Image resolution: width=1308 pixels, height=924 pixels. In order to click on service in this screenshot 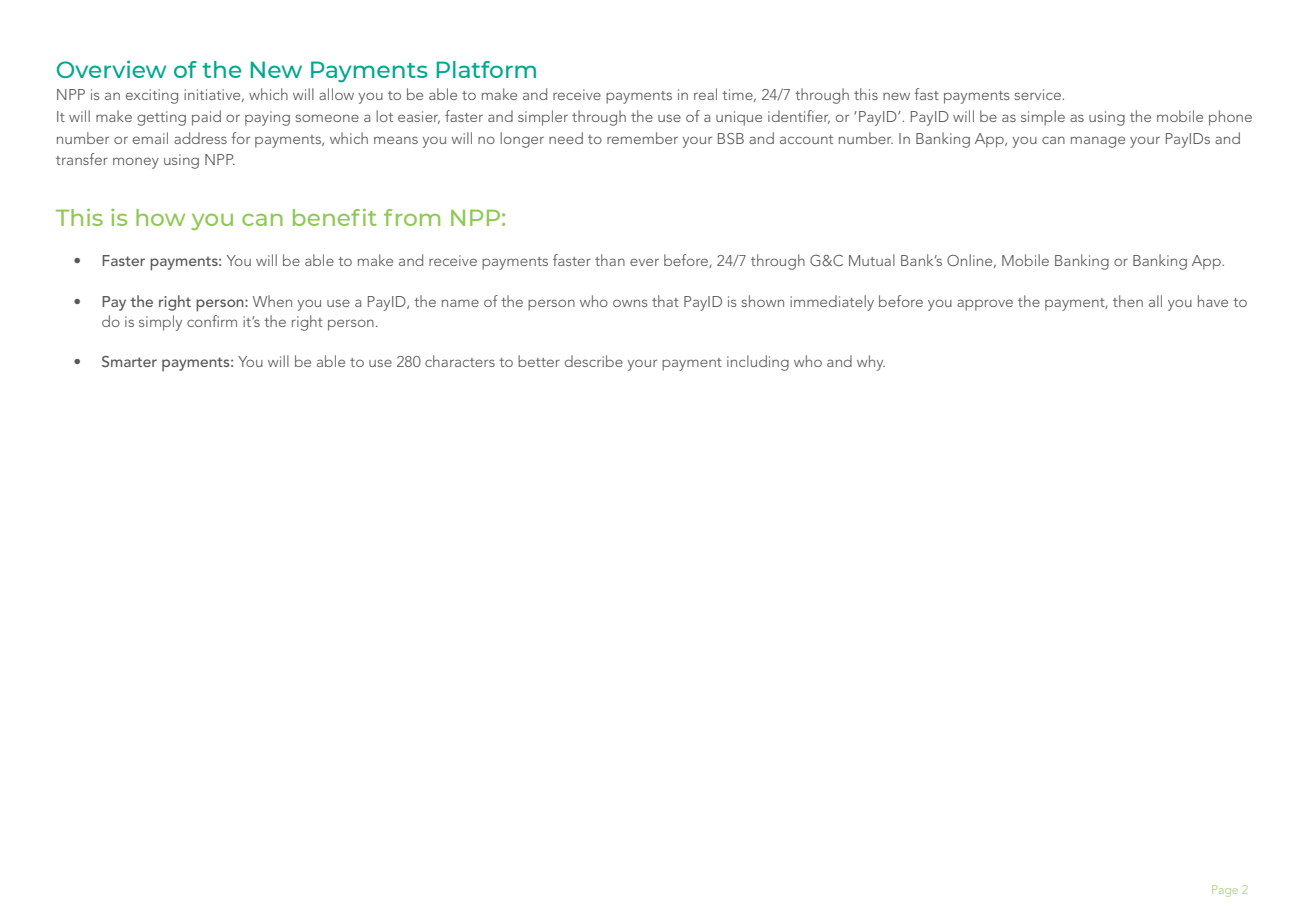, I will do `click(1038, 94)`.
